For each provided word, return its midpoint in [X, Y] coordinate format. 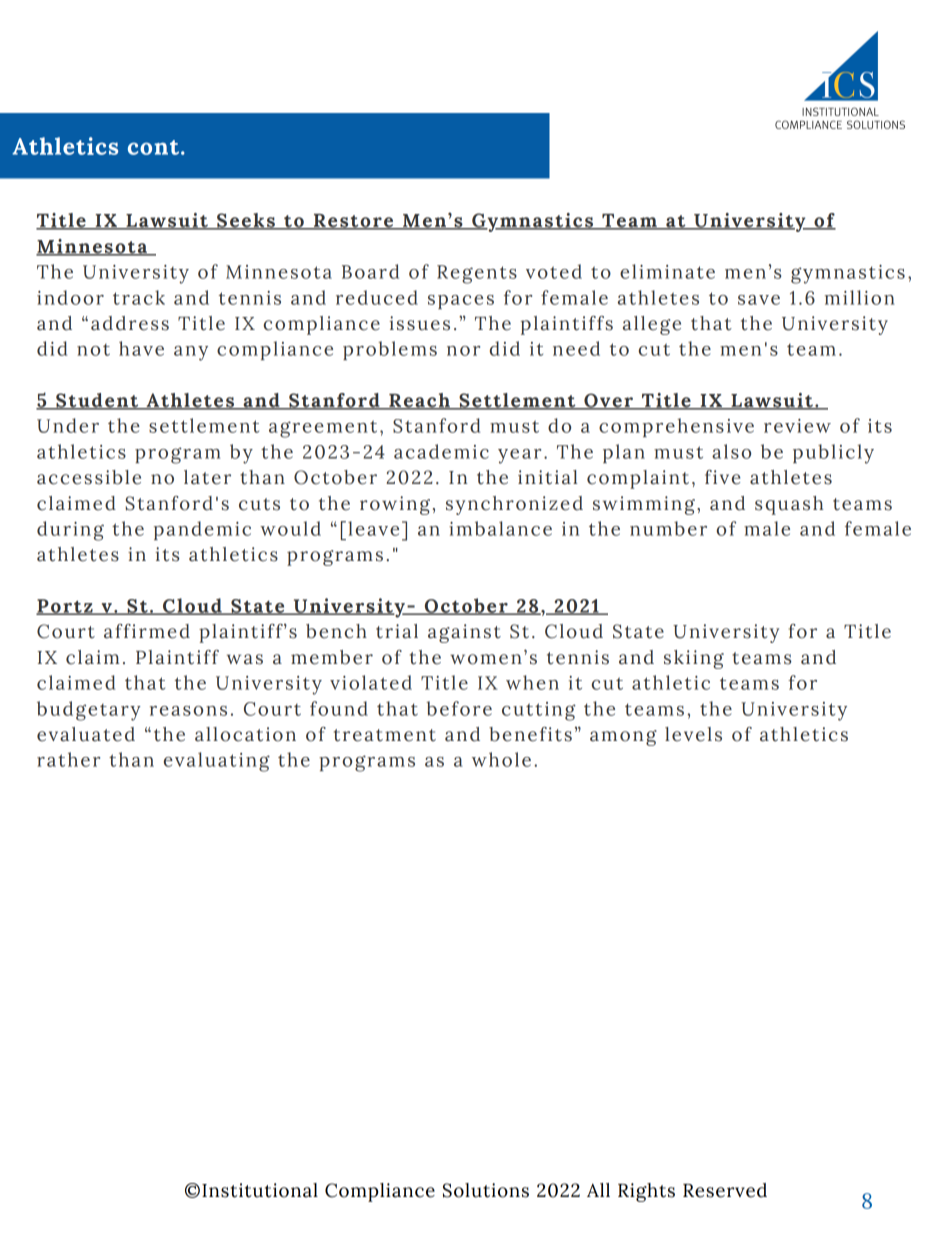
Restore [353, 222]
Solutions [486, 1190]
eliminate [667, 271]
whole [501, 759]
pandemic [202, 530]
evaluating [217, 762]
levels [693, 734]
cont [155, 147]
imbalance [500, 528]
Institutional [260, 1190]
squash [789, 505]
